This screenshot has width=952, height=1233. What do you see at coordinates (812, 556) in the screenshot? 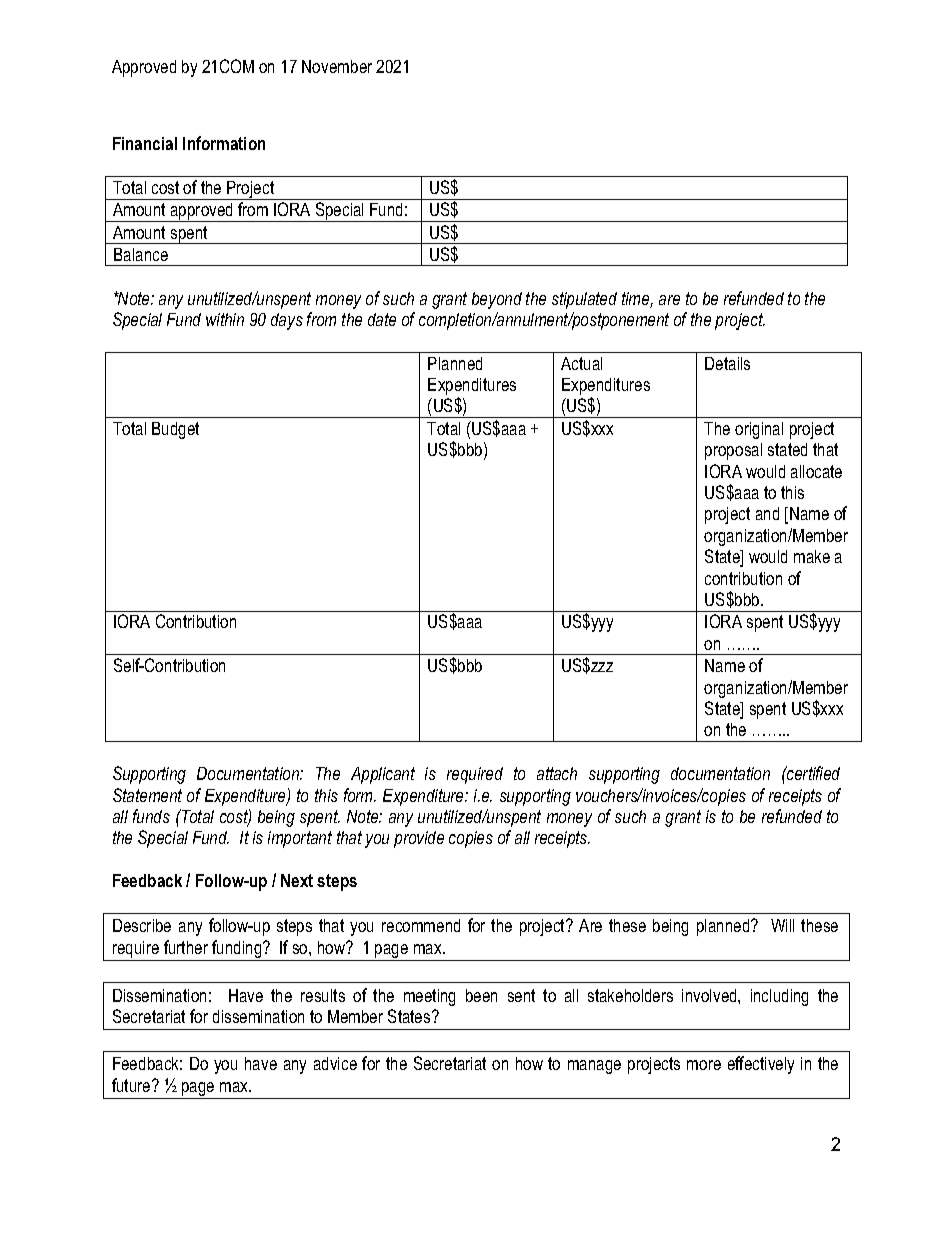
I see `make` at bounding box center [812, 556].
